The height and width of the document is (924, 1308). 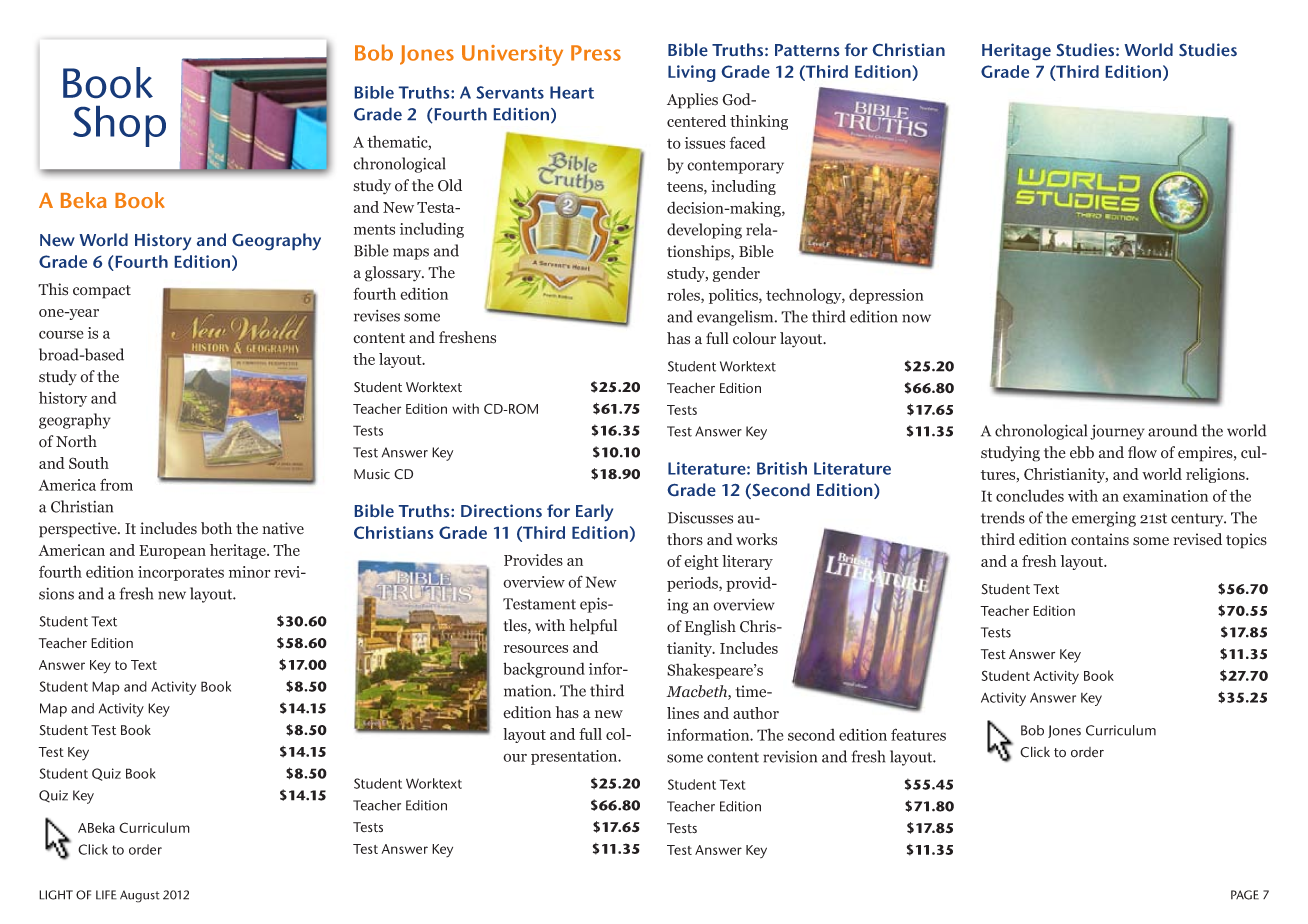 What do you see at coordinates (140, 896) in the document?
I see `August` at bounding box center [140, 896].
